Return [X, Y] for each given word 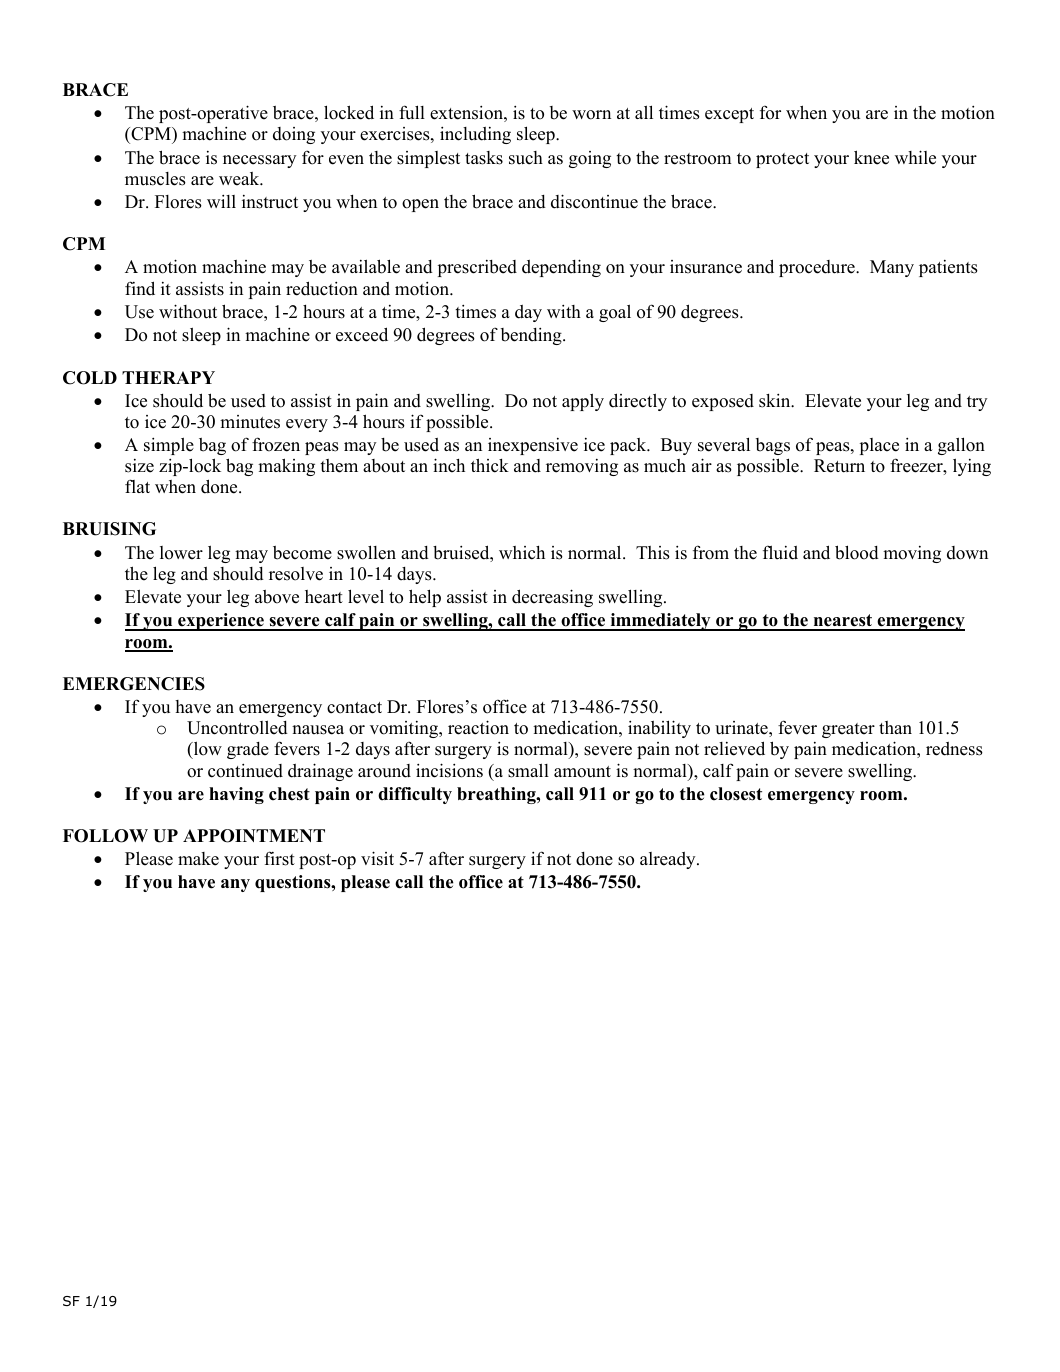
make [198, 859]
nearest [843, 622]
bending [532, 336]
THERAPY [168, 377]
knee [871, 157]
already [669, 860]
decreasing [552, 598]
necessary [260, 161]
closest [736, 794]
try [977, 403]
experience [221, 622]
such [526, 158]
